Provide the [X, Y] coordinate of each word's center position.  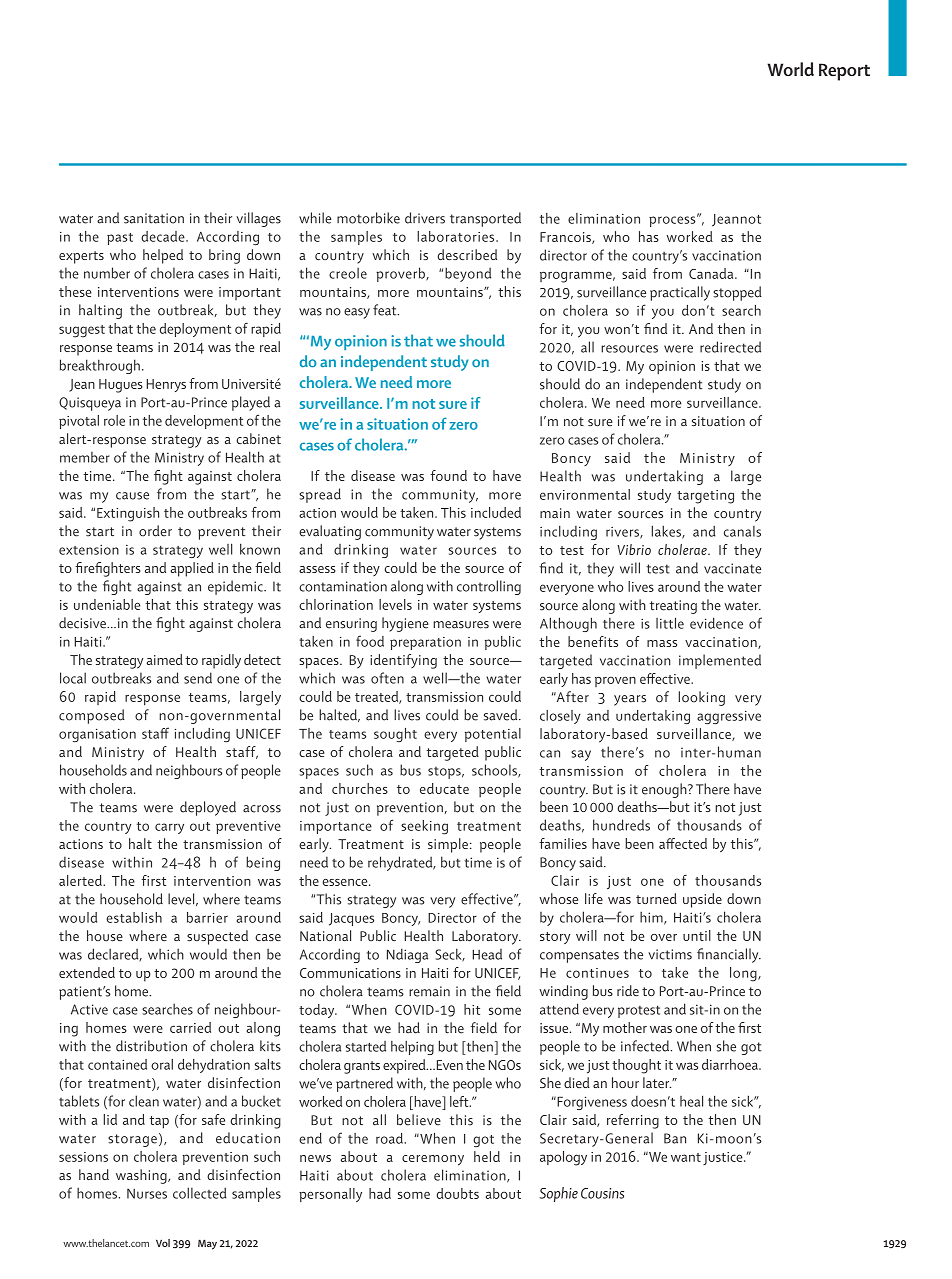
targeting [705, 497]
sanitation [154, 218]
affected [683, 843]
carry [169, 828]
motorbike [368, 218]
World [790, 69]
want [686, 1157]
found [448, 475]
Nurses [147, 1193]
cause [132, 496]
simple [448, 845]
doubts [458, 1193]
